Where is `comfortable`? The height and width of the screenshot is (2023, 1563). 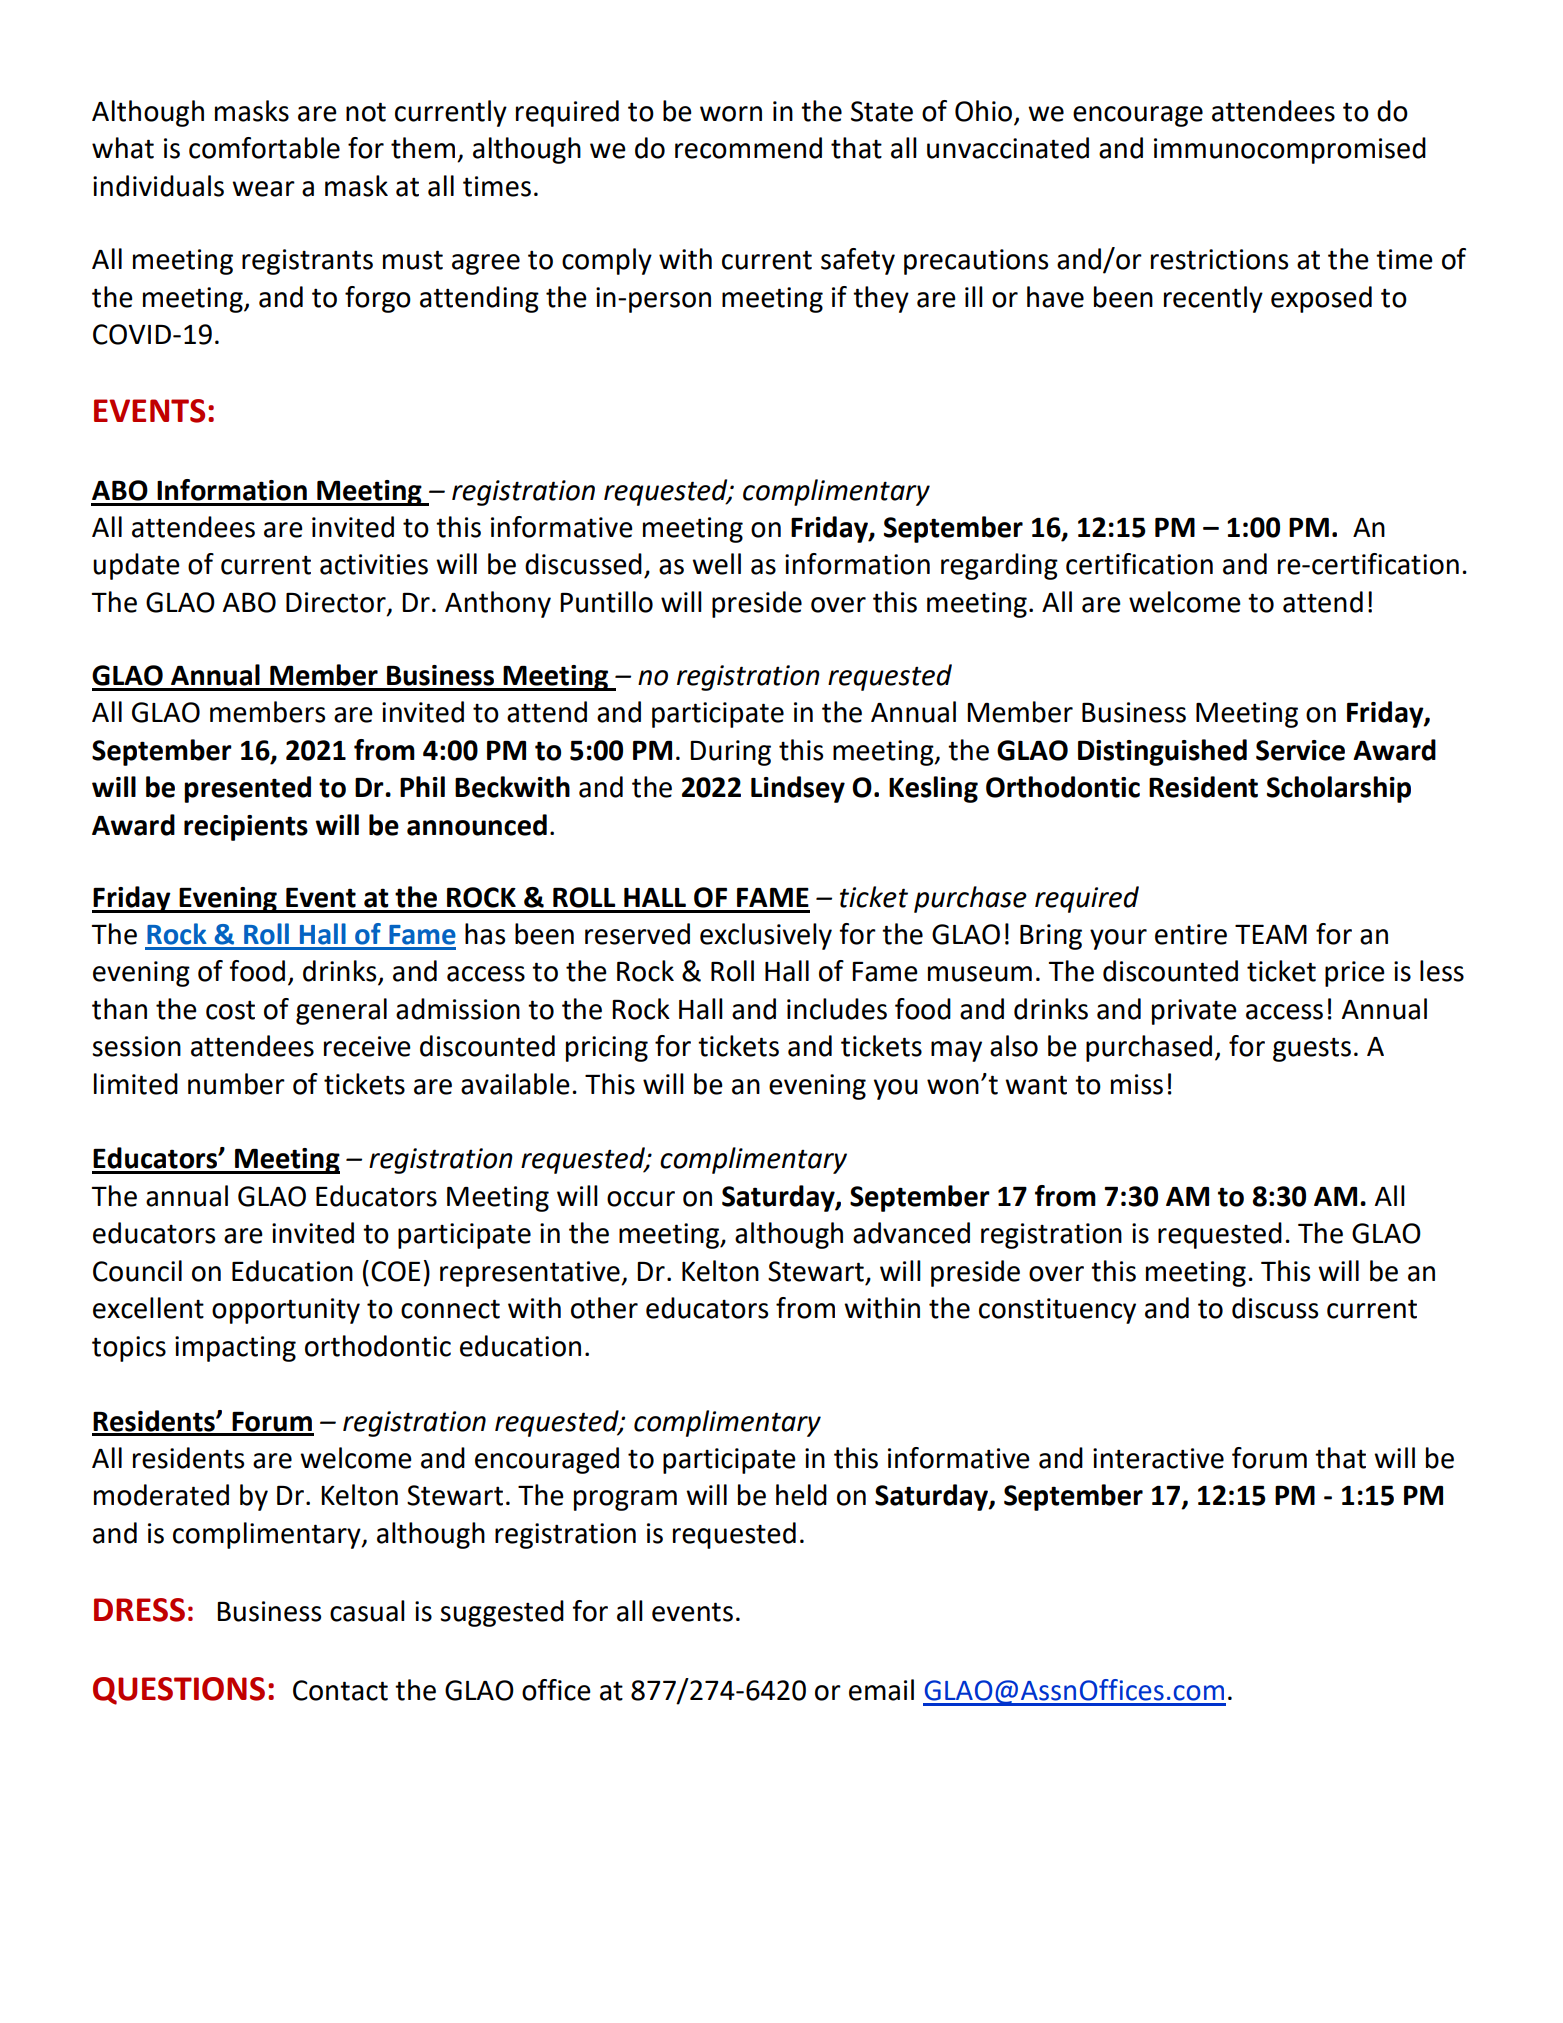
comfortable is located at coordinates (264, 148).
